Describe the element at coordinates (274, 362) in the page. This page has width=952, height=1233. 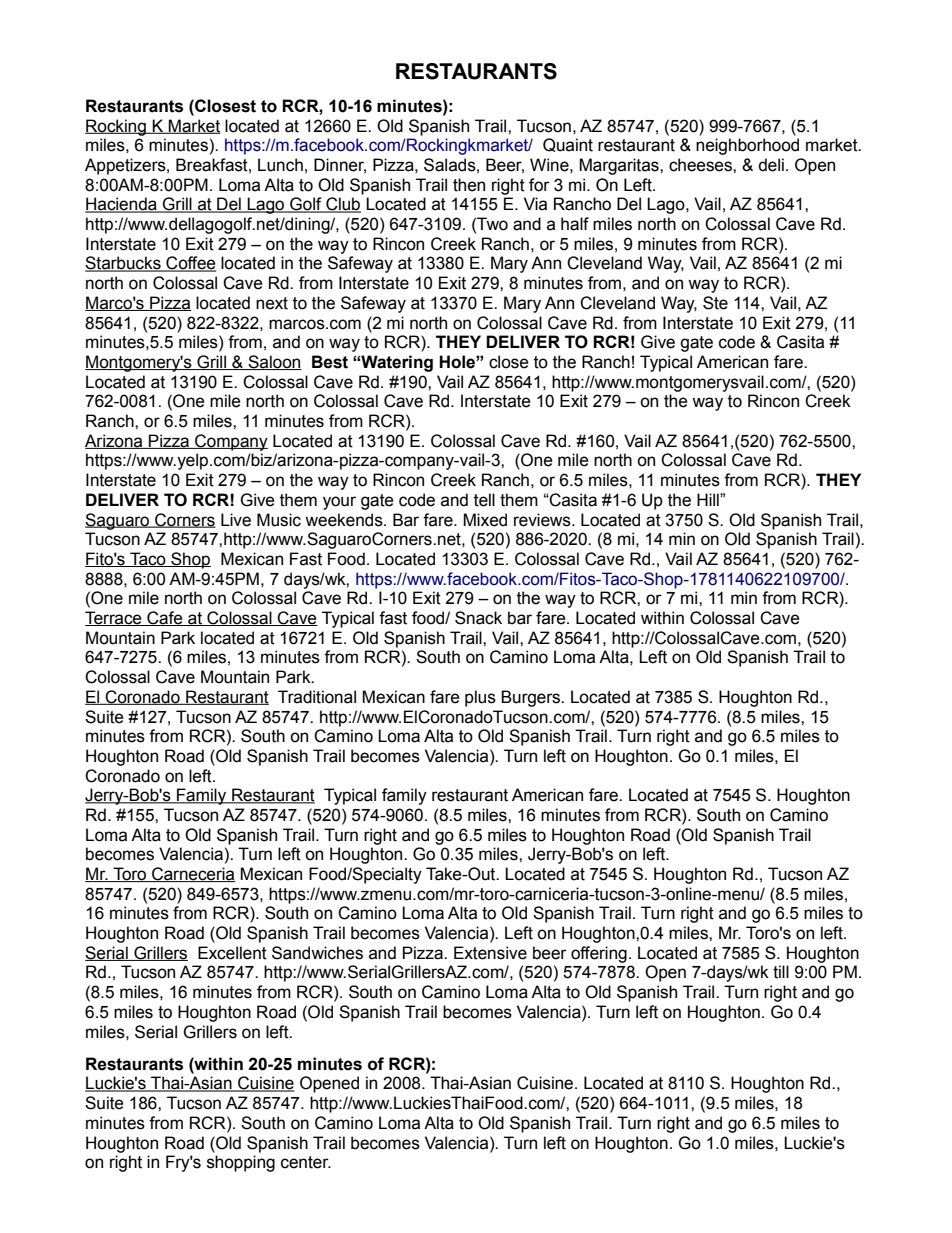
I see `Saloon` at that location.
